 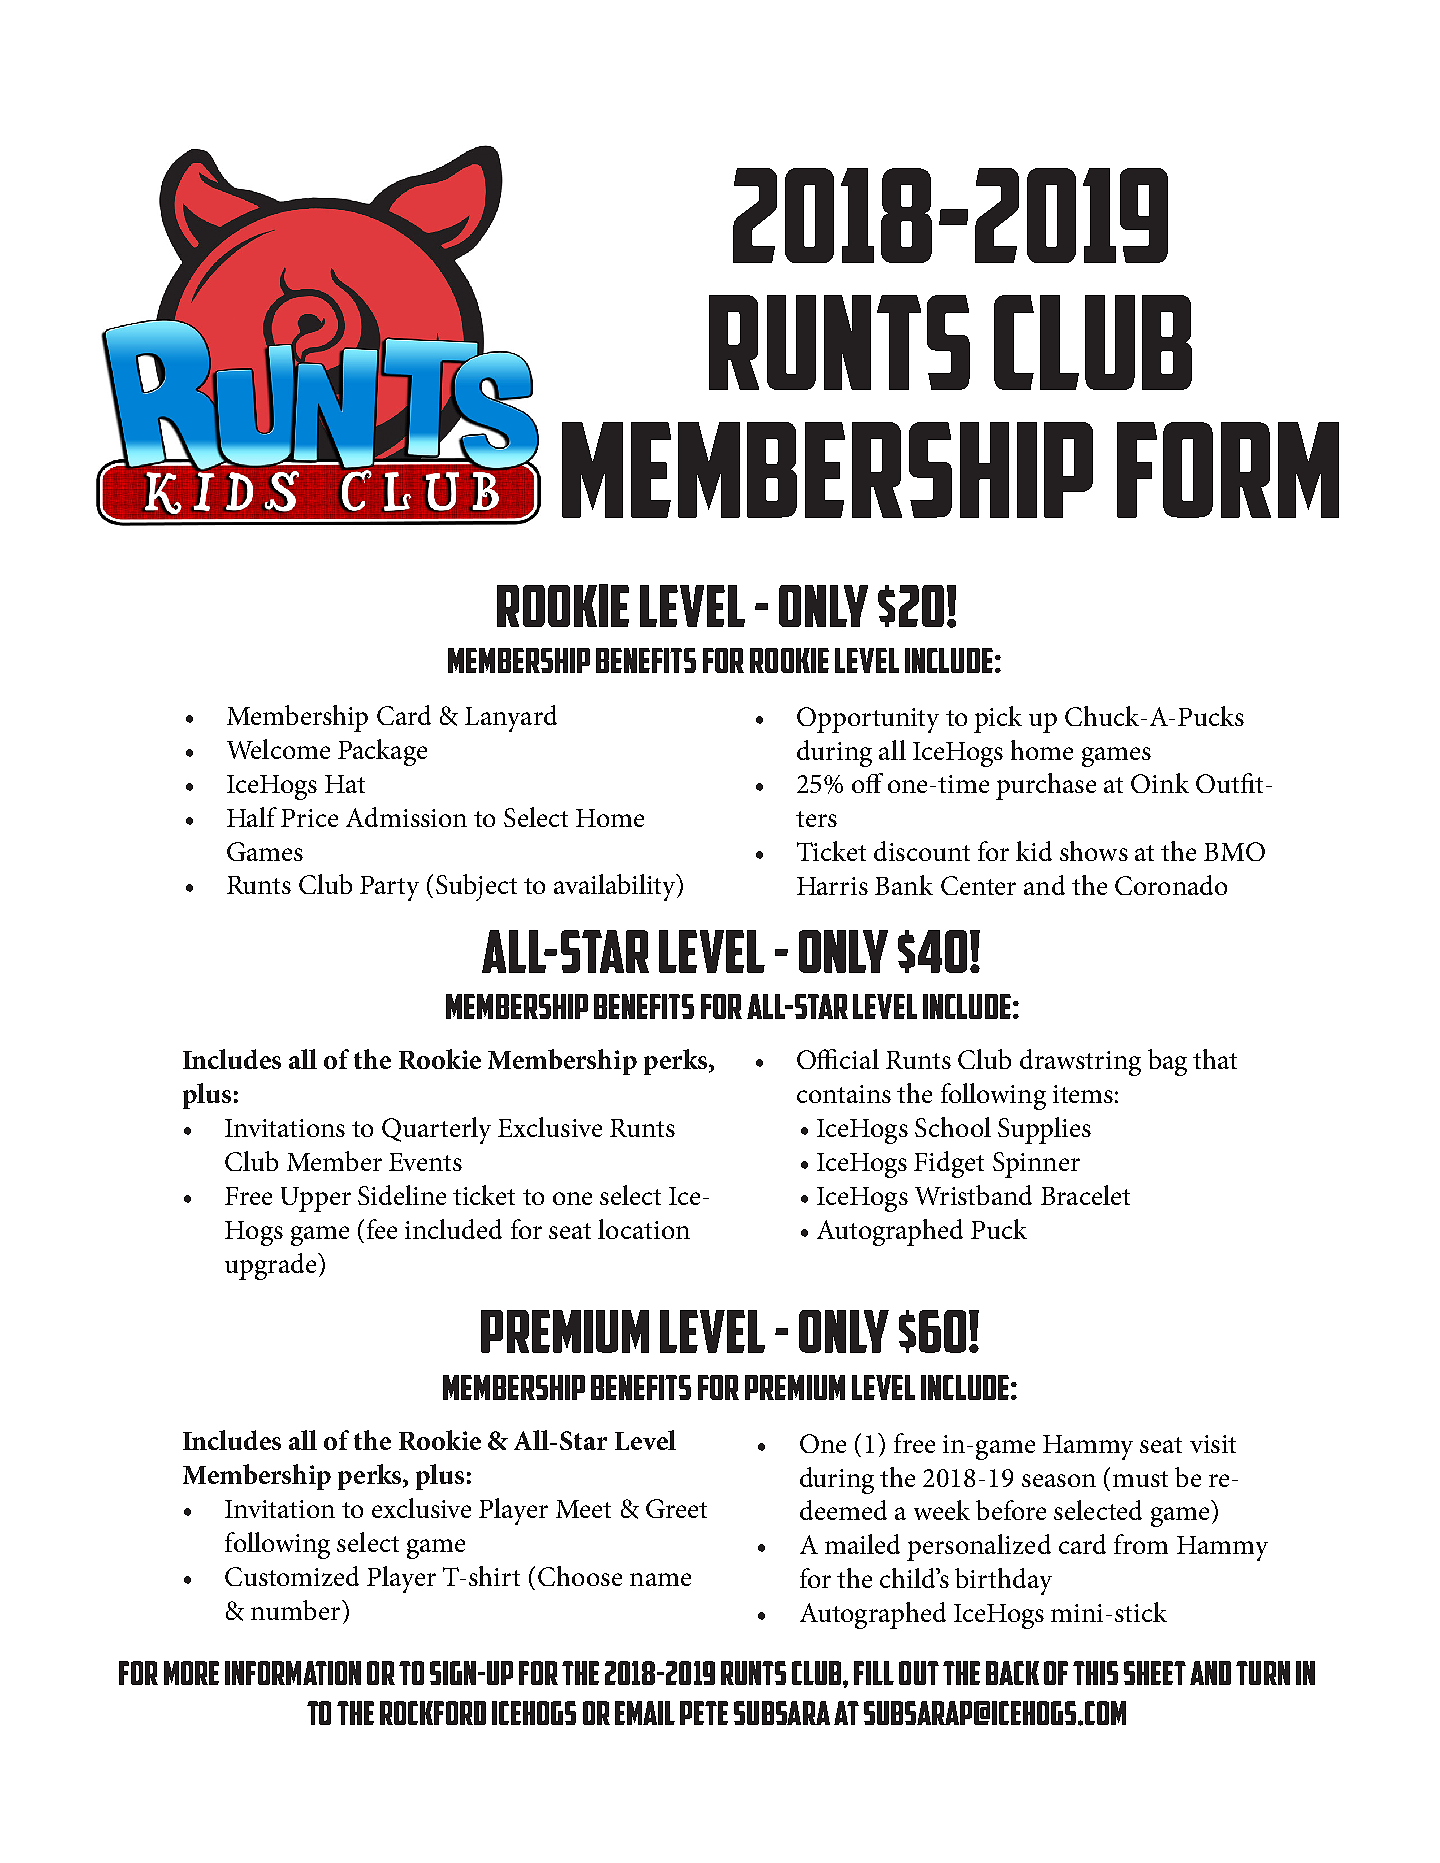 What do you see at coordinates (433, 1713) in the document?
I see `Rockford` at bounding box center [433, 1713].
